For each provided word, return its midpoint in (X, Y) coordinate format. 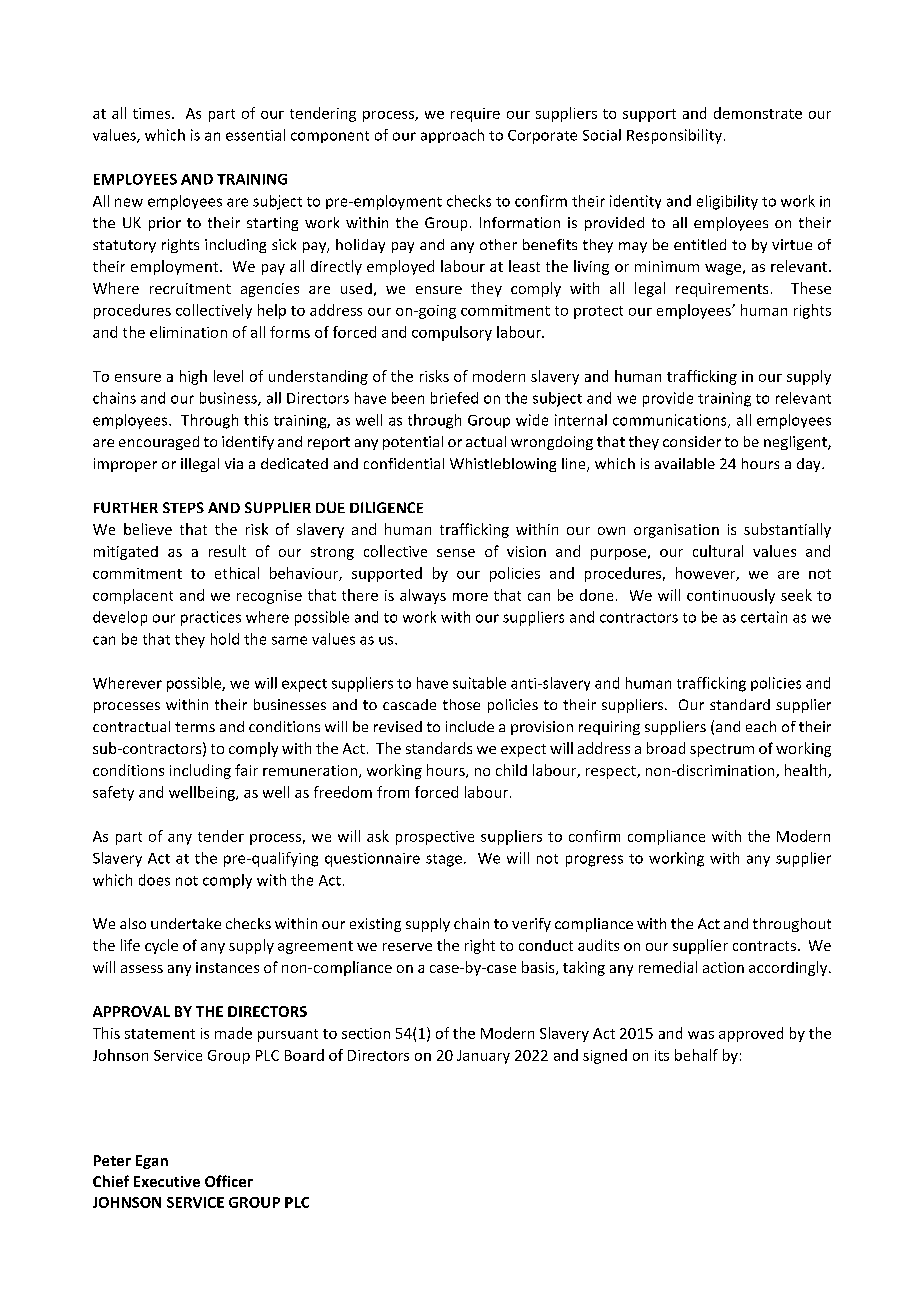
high (193, 377)
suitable (479, 683)
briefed (454, 398)
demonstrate (758, 113)
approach (452, 136)
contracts (764, 946)
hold (225, 639)
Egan (152, 1162)
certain (764, 617)
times (153, 113)
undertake (186, 923)
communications (671, 421)
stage (444, 860)
